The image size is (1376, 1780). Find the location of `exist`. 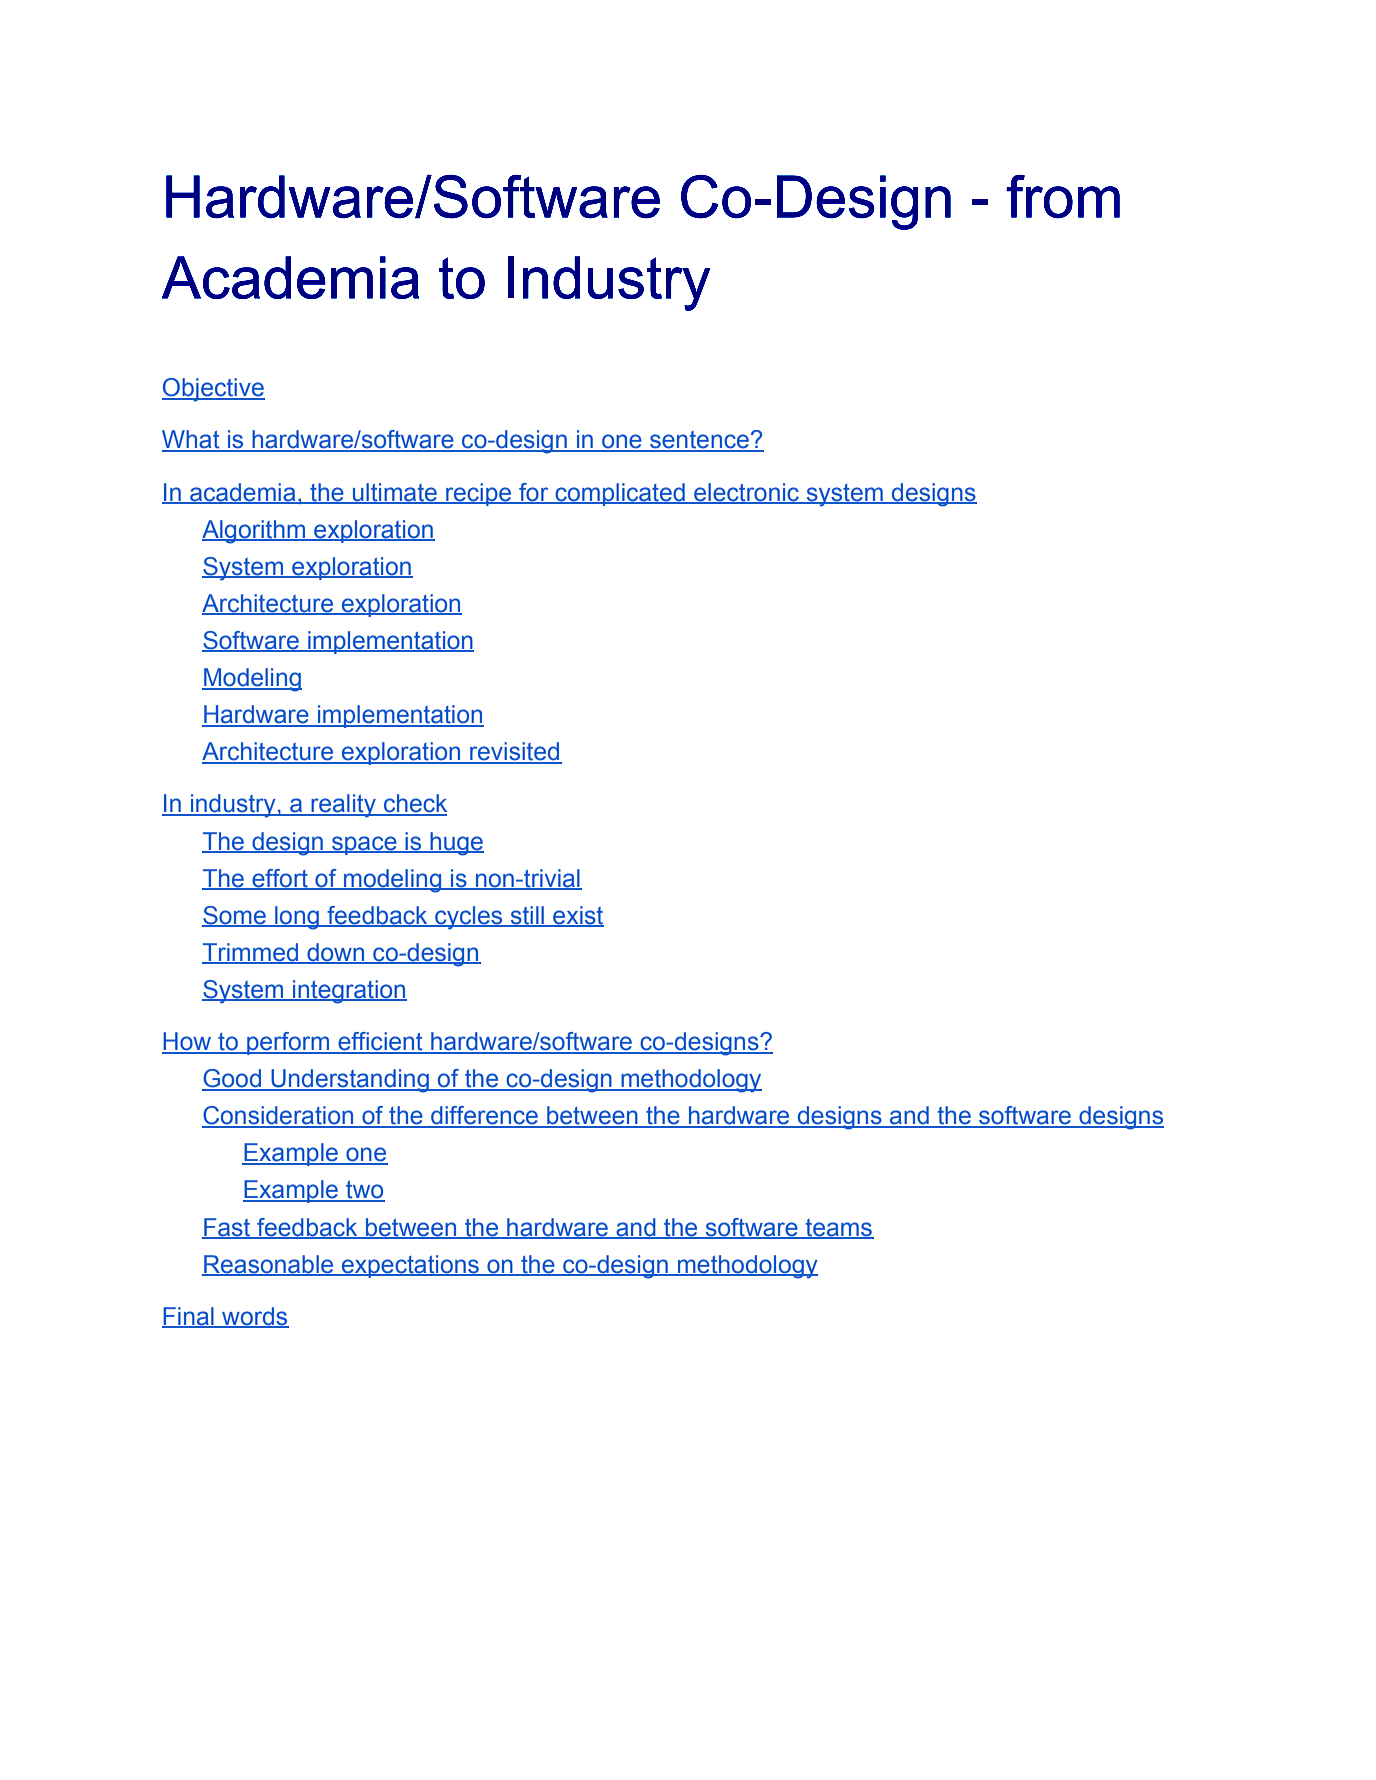

exist is located at coordinates (577, 916).
